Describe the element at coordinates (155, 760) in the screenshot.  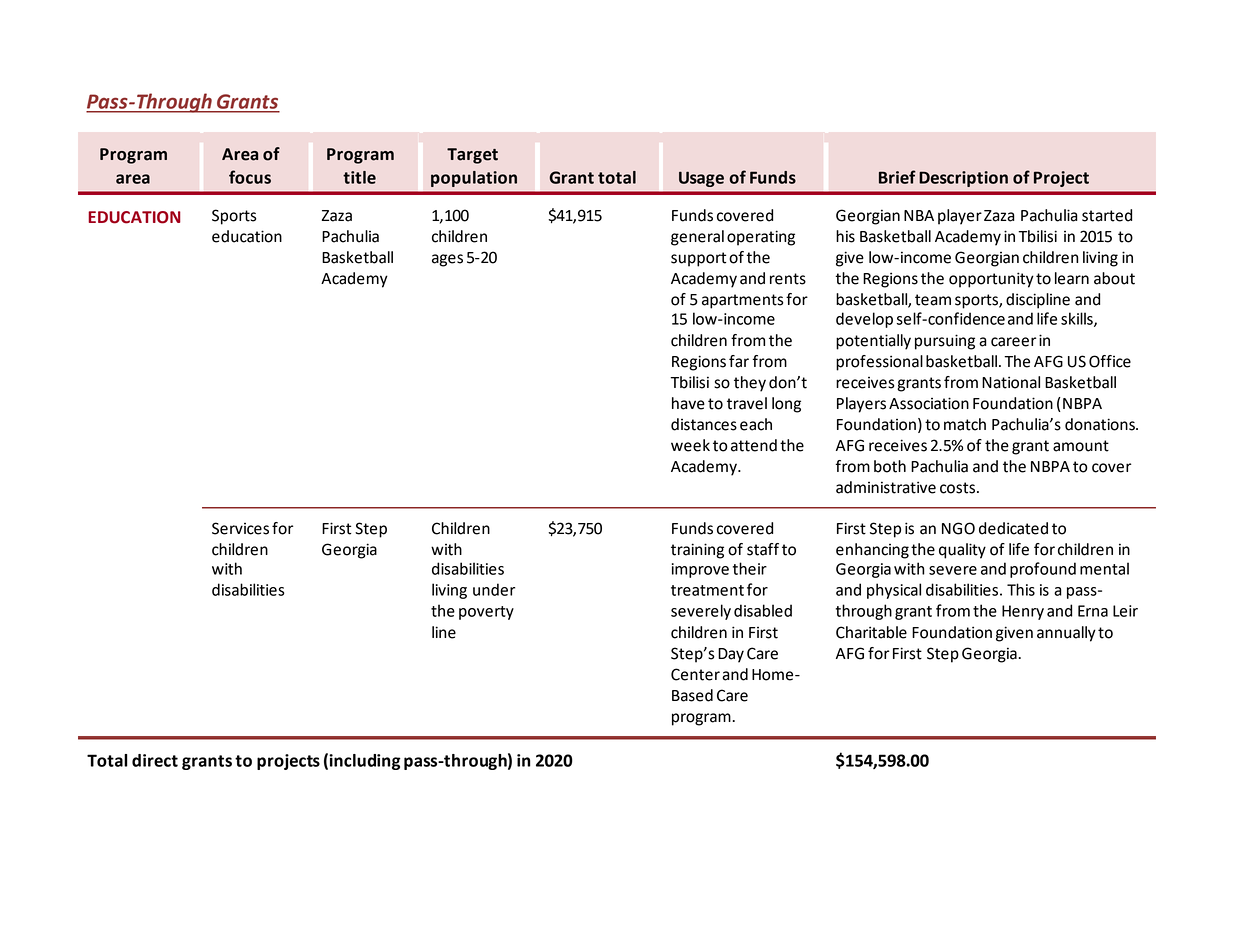
I see `direct` at that location.
